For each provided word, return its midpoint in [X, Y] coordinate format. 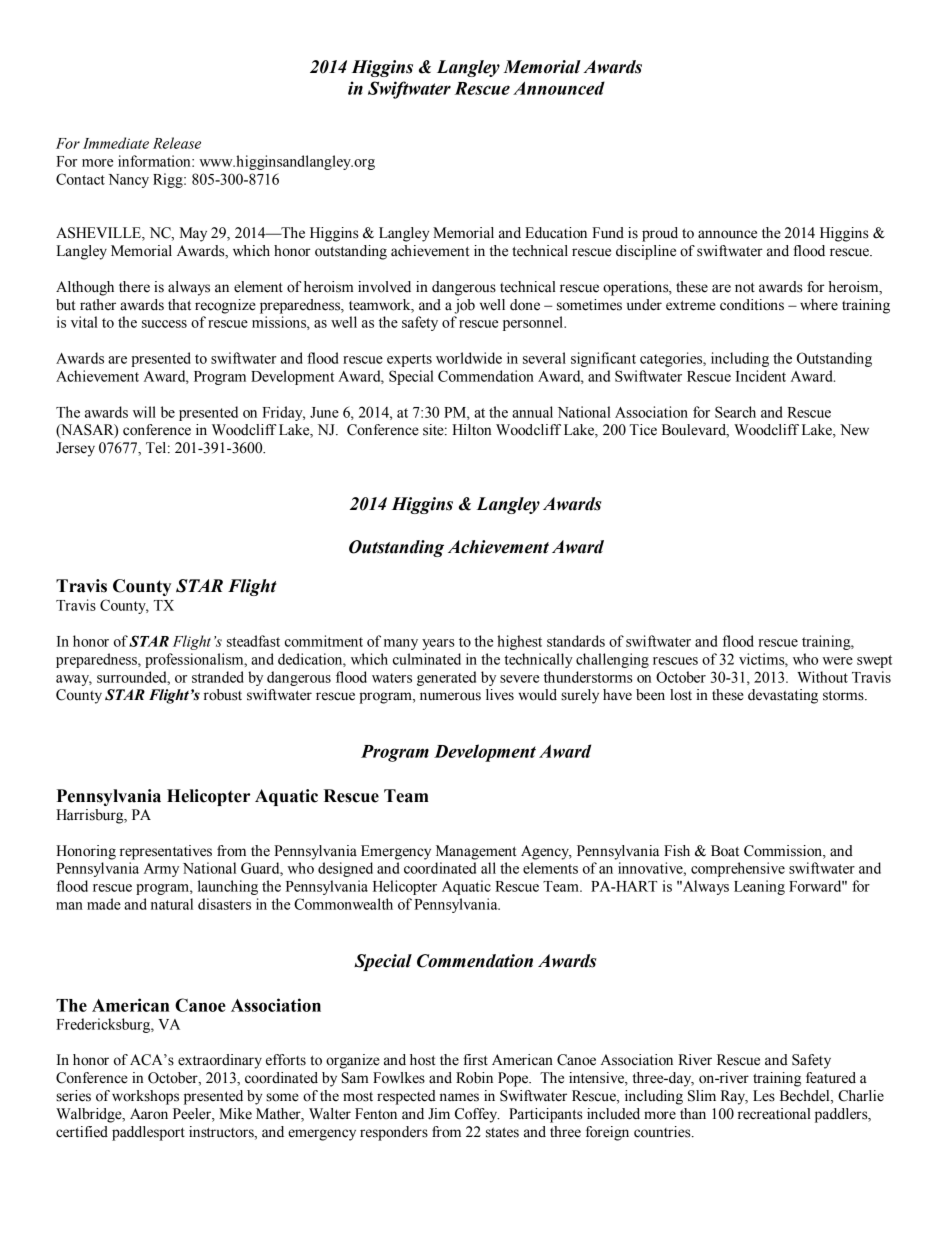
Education [556, 233]
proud [660, 234]
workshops [145, 1097]
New [854, 430]
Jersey [75, 449]
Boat [725, 851]
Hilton [471, 430]
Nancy [129, 181]
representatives [166, 852]
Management [476, 852]
